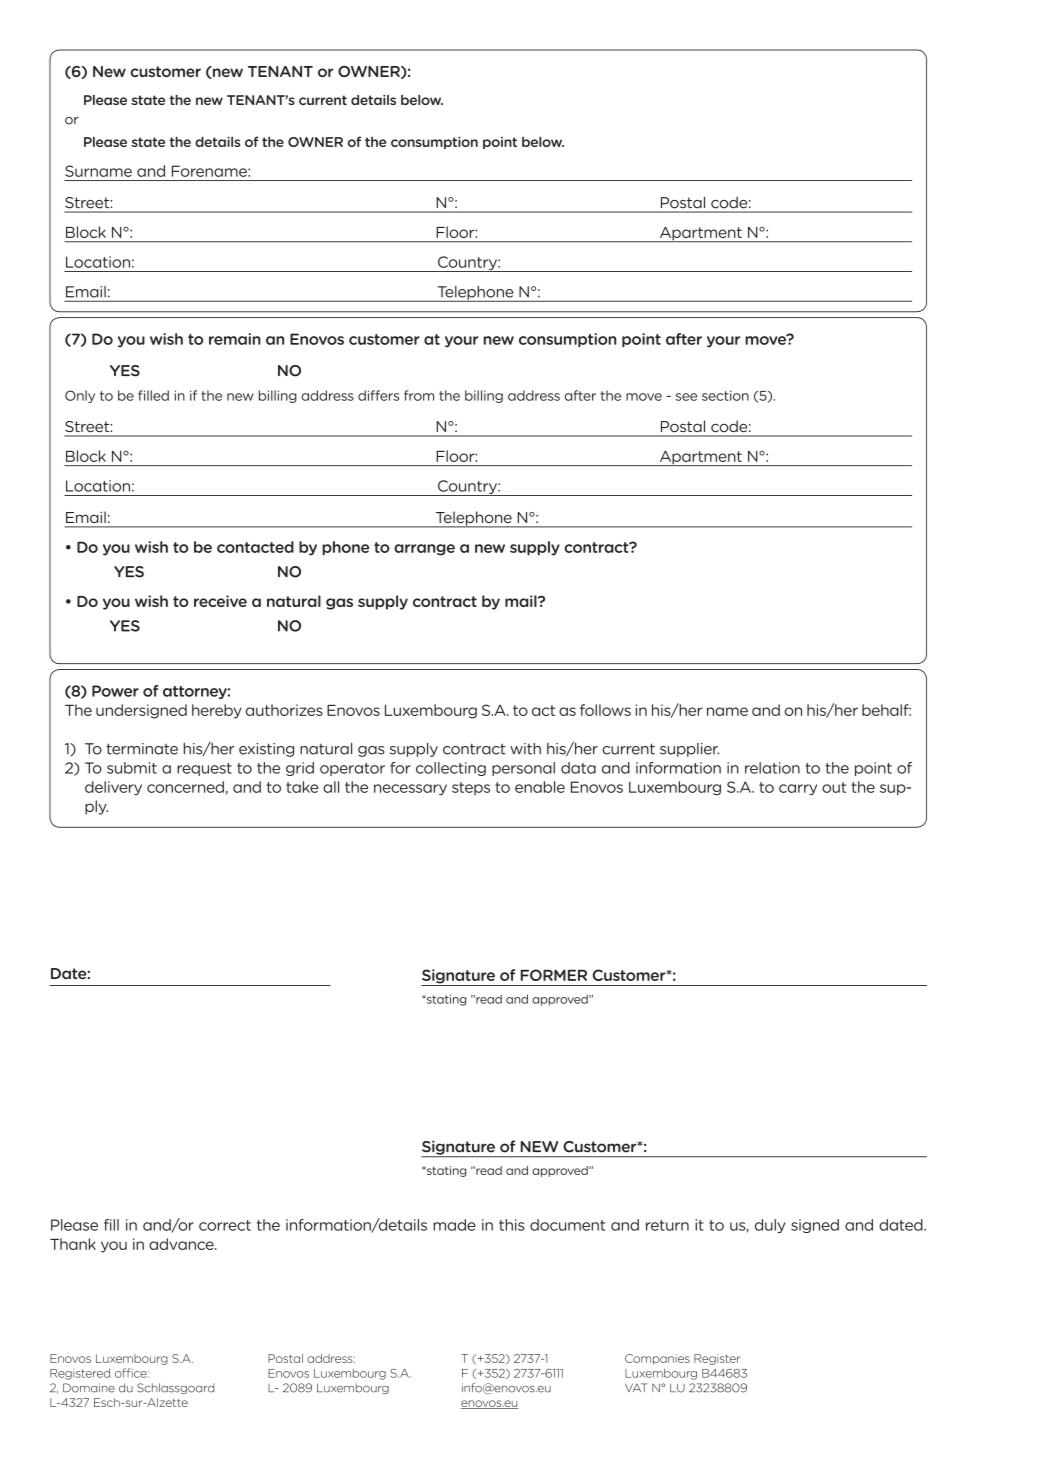 This screenshot has height=1472, width=1041. Describe the element at coordinates (471, 788) in the screenshot. I see `steps` at that location.
